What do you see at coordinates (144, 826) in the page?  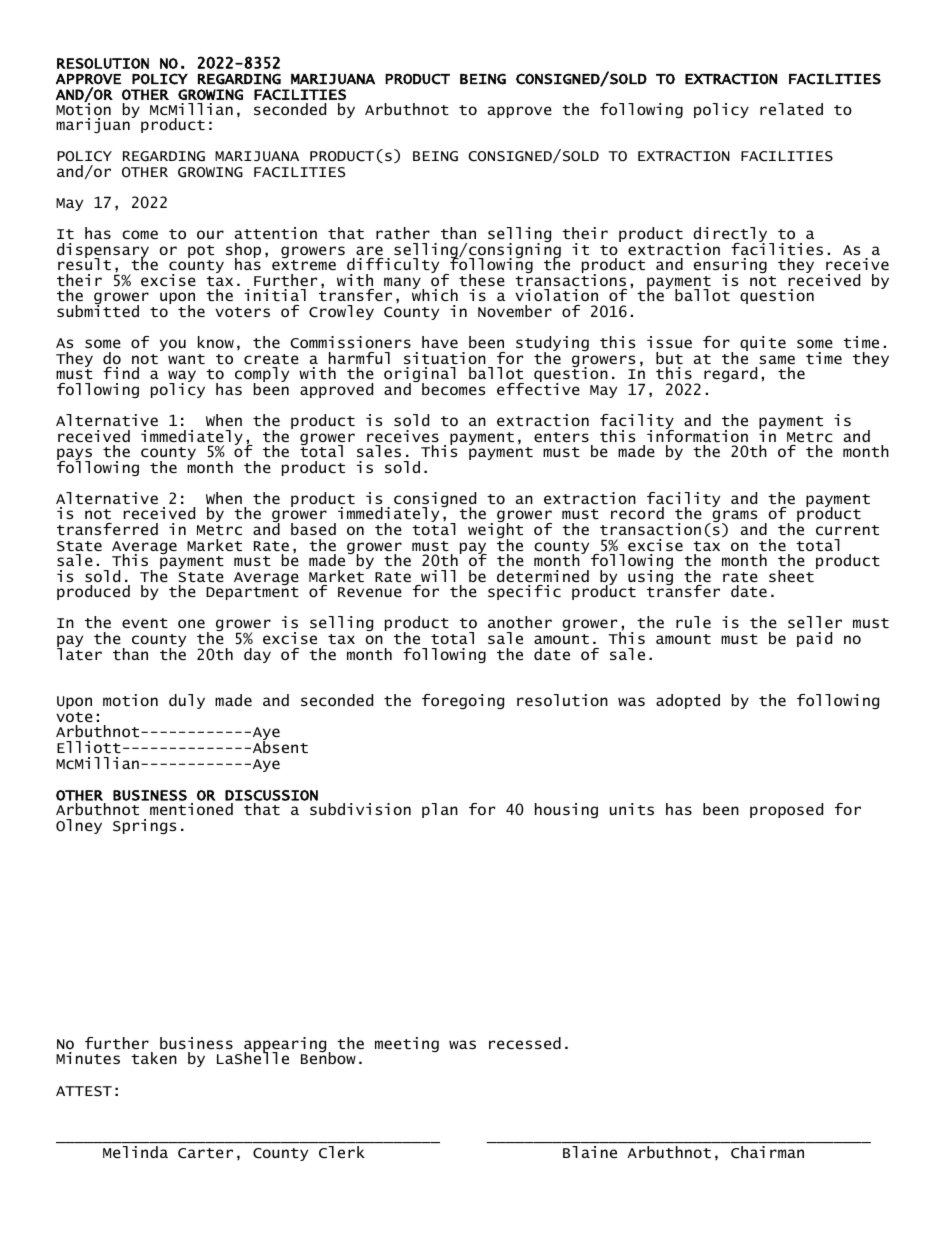 I see `Springs` at bounding box center [144, 826].
